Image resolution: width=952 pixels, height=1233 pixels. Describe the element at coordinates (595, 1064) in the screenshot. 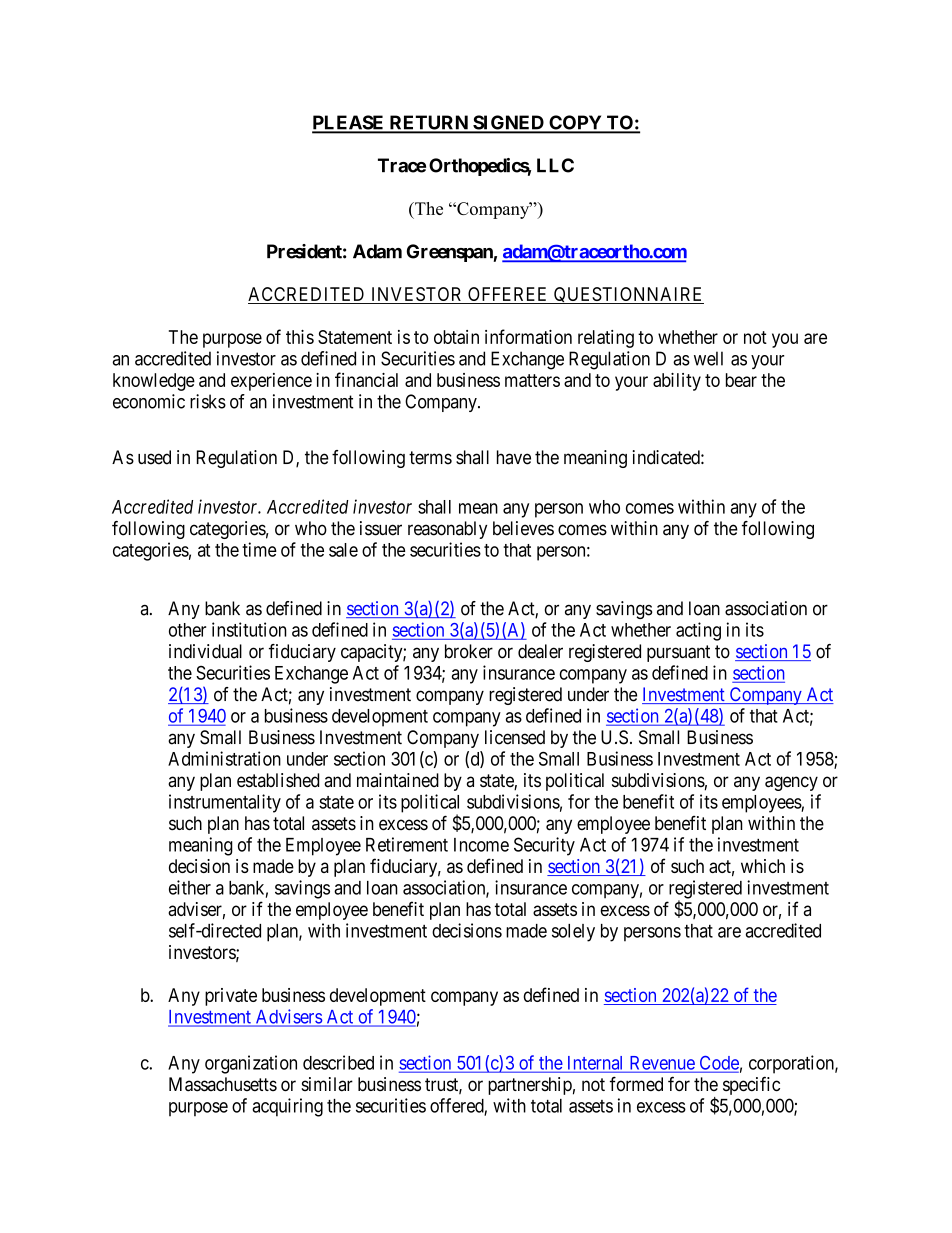

I see `Internal` at that location.
